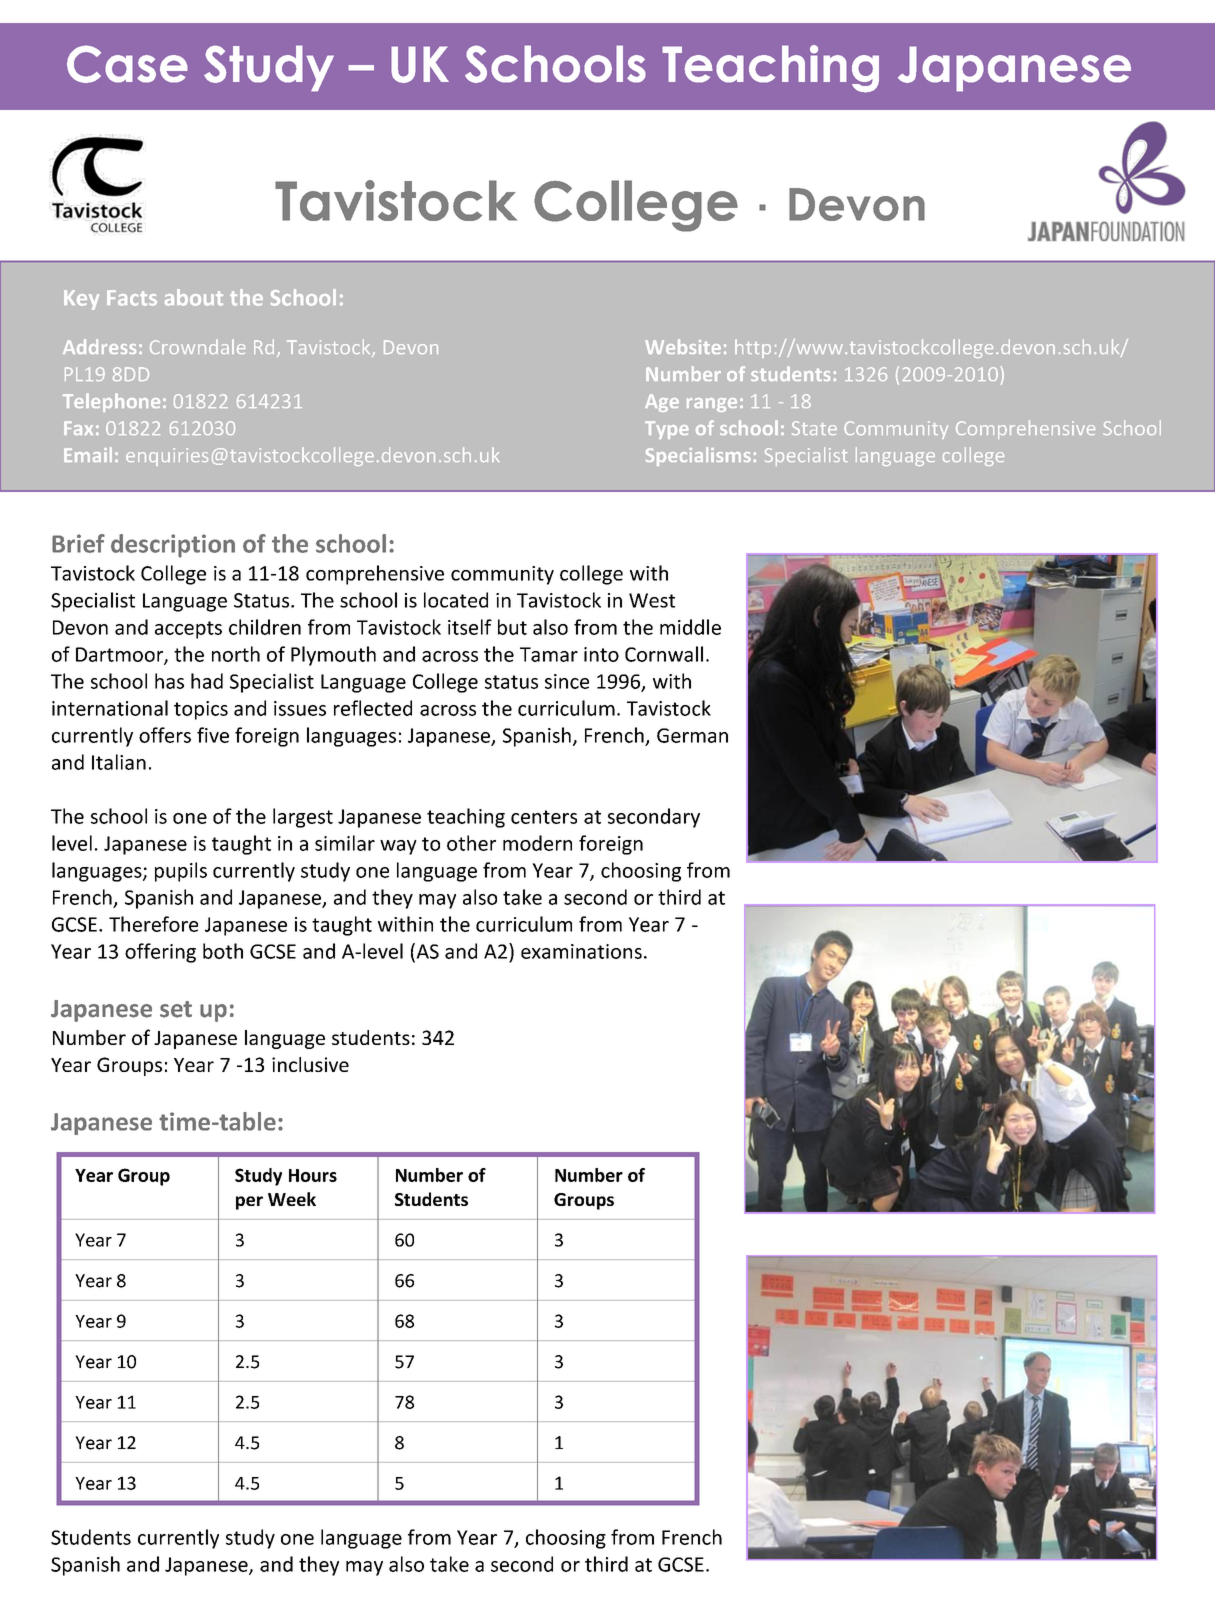 This document has height=1620, width=1215. What do you see at coordinates (194, 297) in the document?
I see `about` at bounding box center [194, 297].
